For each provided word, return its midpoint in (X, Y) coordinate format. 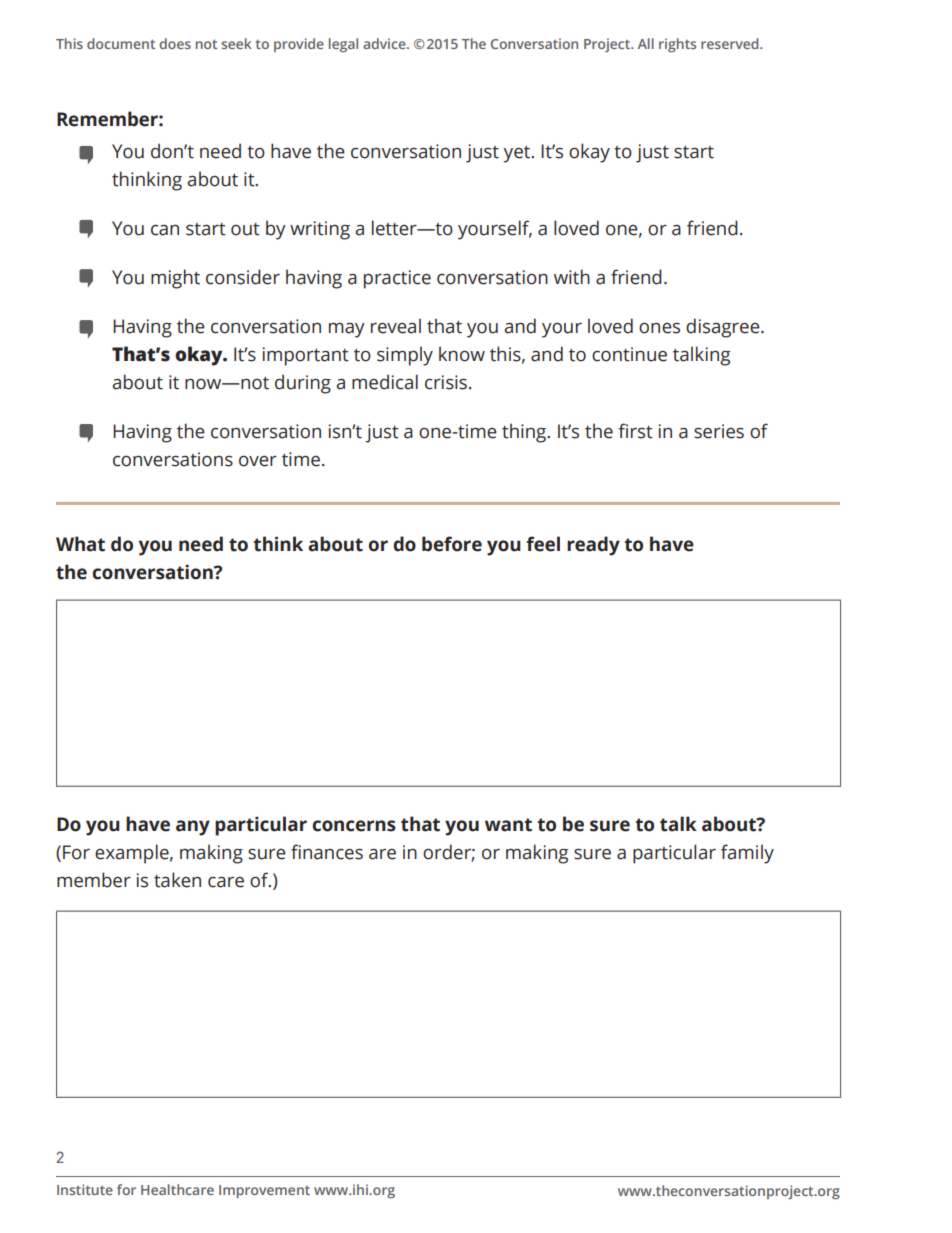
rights (677, 45)
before (452, 544)
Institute (85, 1189)
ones (659, 328)
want (508, 825)
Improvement (264, 1191)
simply (405, 356)
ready (593, 546)
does (175, 43)
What (80, 544)
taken (177, 880)
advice (385, 43)
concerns (354, 826)
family (747, 854)
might (175, 279)
